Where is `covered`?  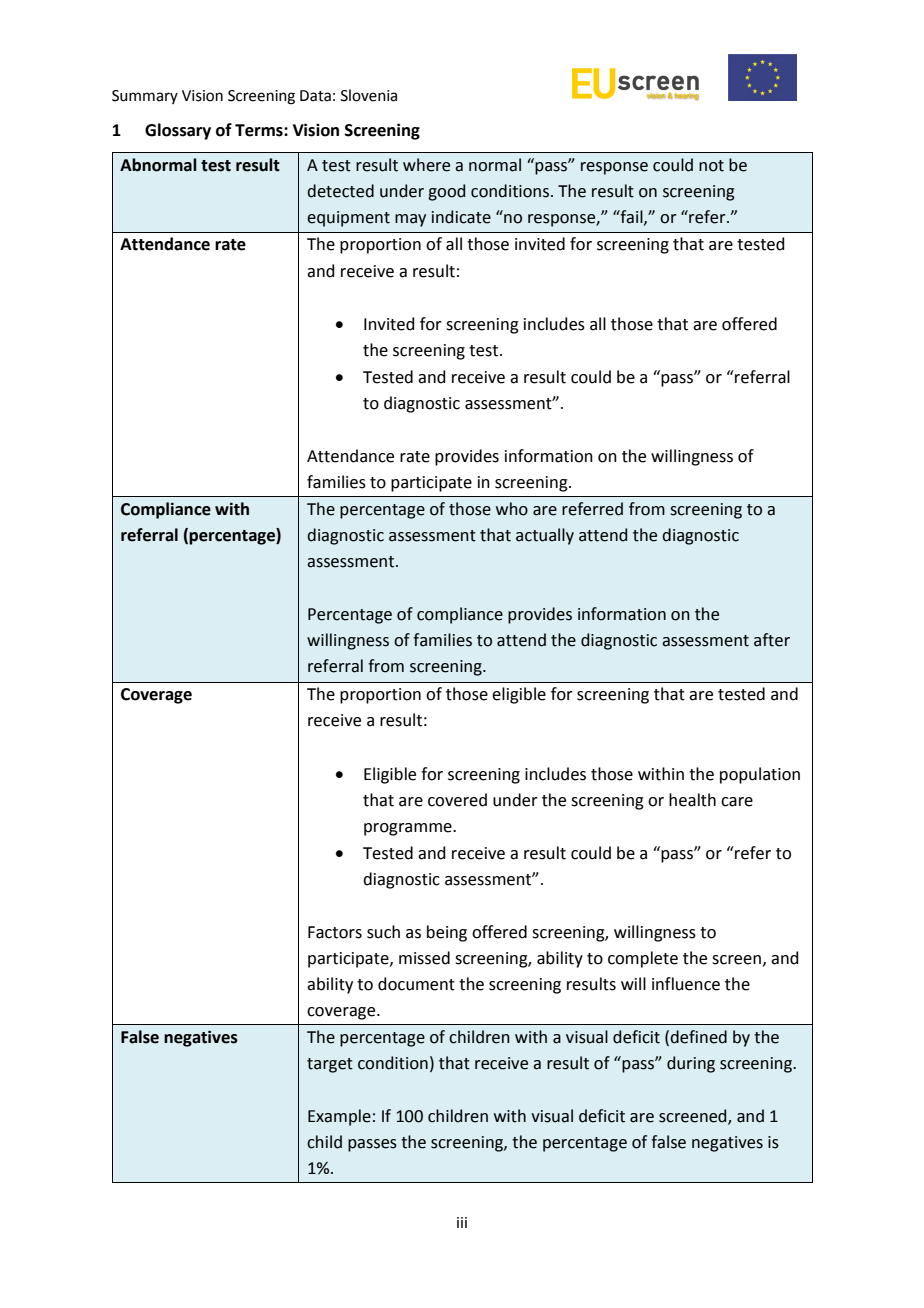 covered is located at coordinates (457, 800).
